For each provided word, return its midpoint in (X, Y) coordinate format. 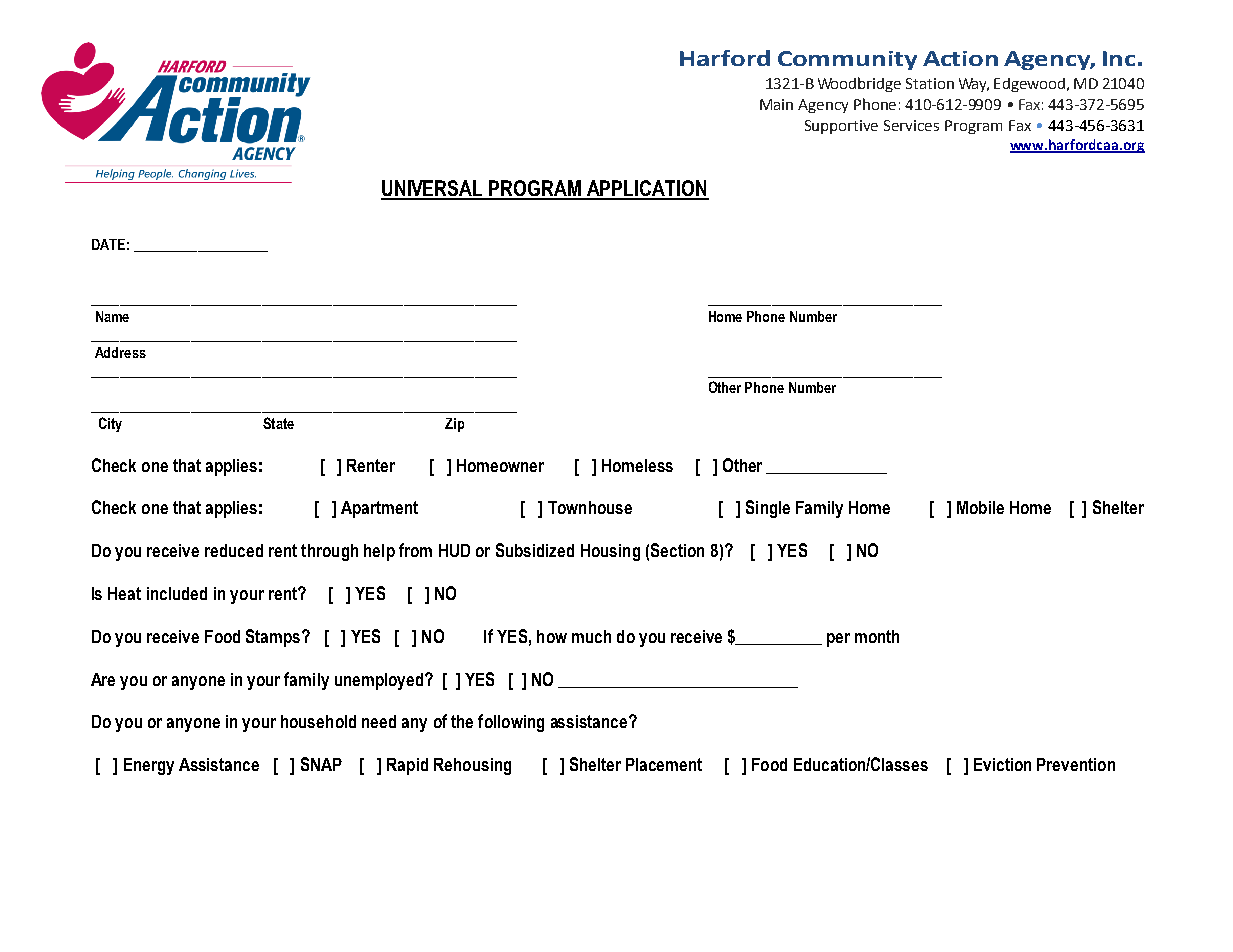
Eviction (1002, 764)
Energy (149, 766)
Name (112, 316)
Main (776, 104)
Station (930, 83)
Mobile (980, 507)
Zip (454, 425)
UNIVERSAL (433, 189)
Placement (664, 764)
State (278, 423)
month (877, 636)
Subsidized (535, 550)
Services (911, 125)
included (177, 593)
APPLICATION (647, 189)
